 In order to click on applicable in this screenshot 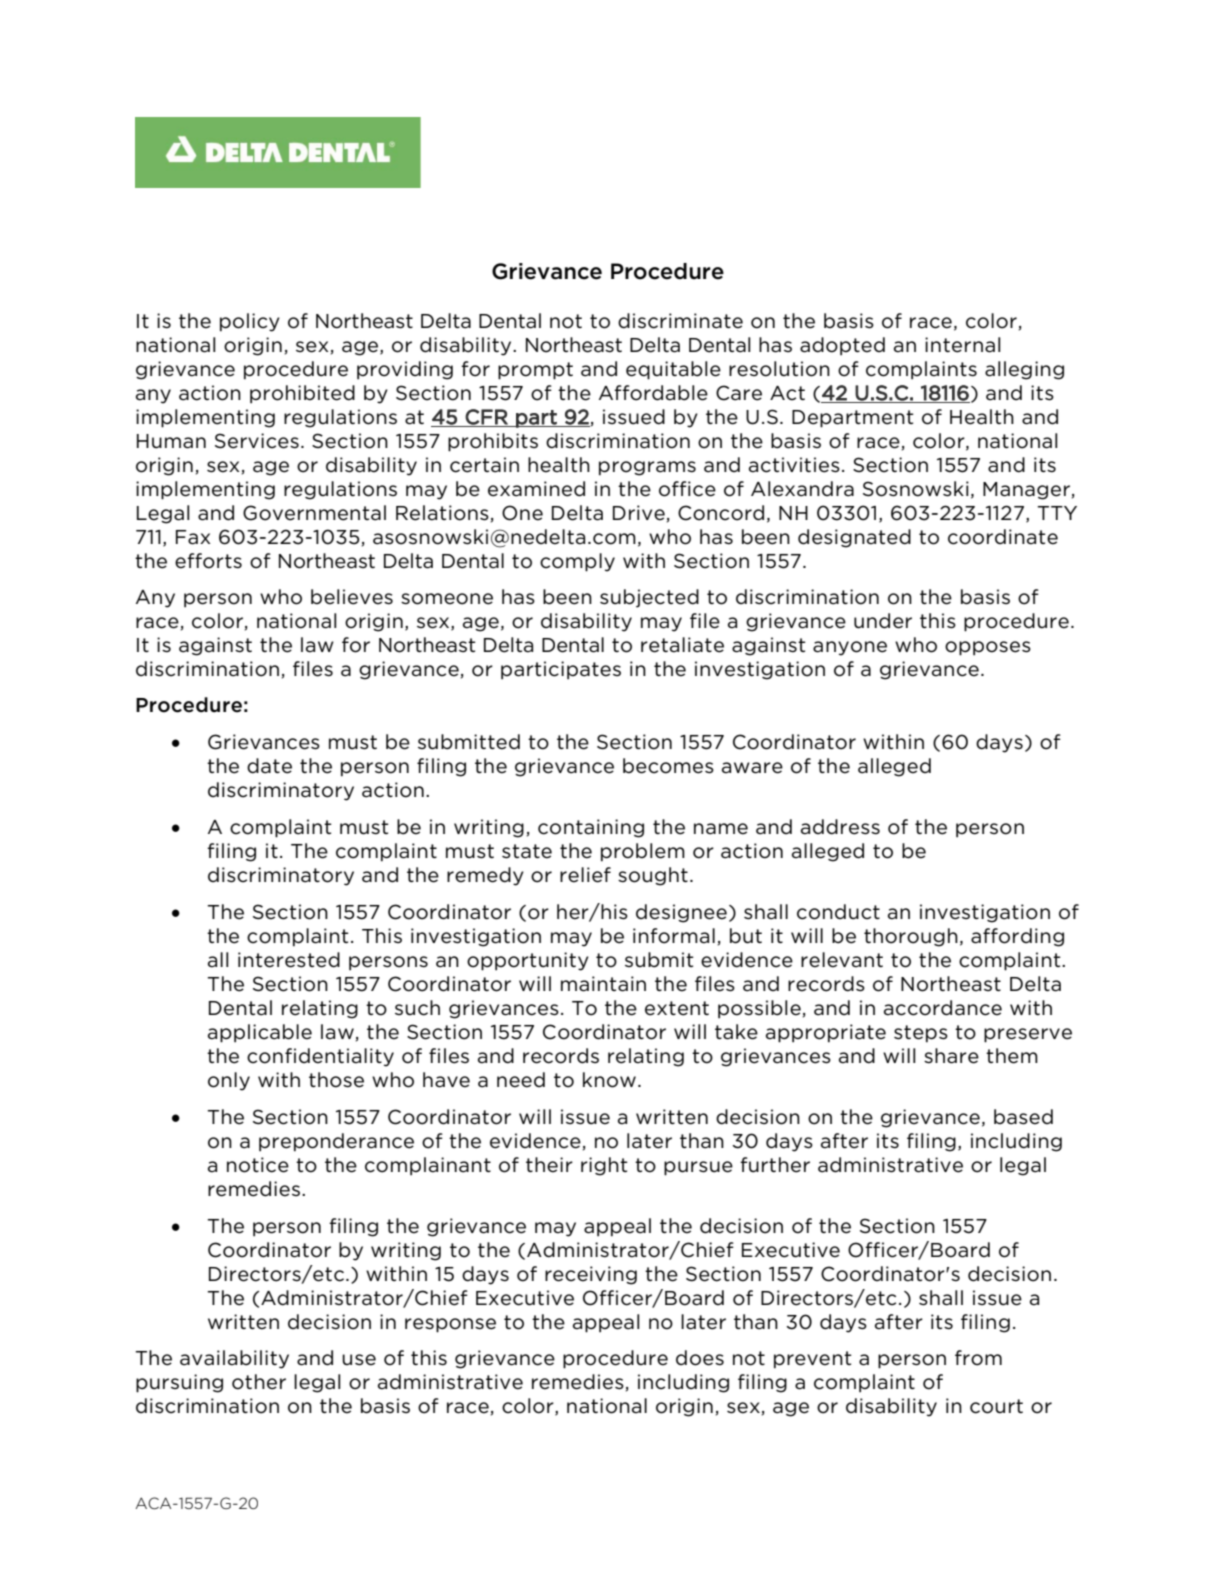, I will do `click(260, 1033)`.
